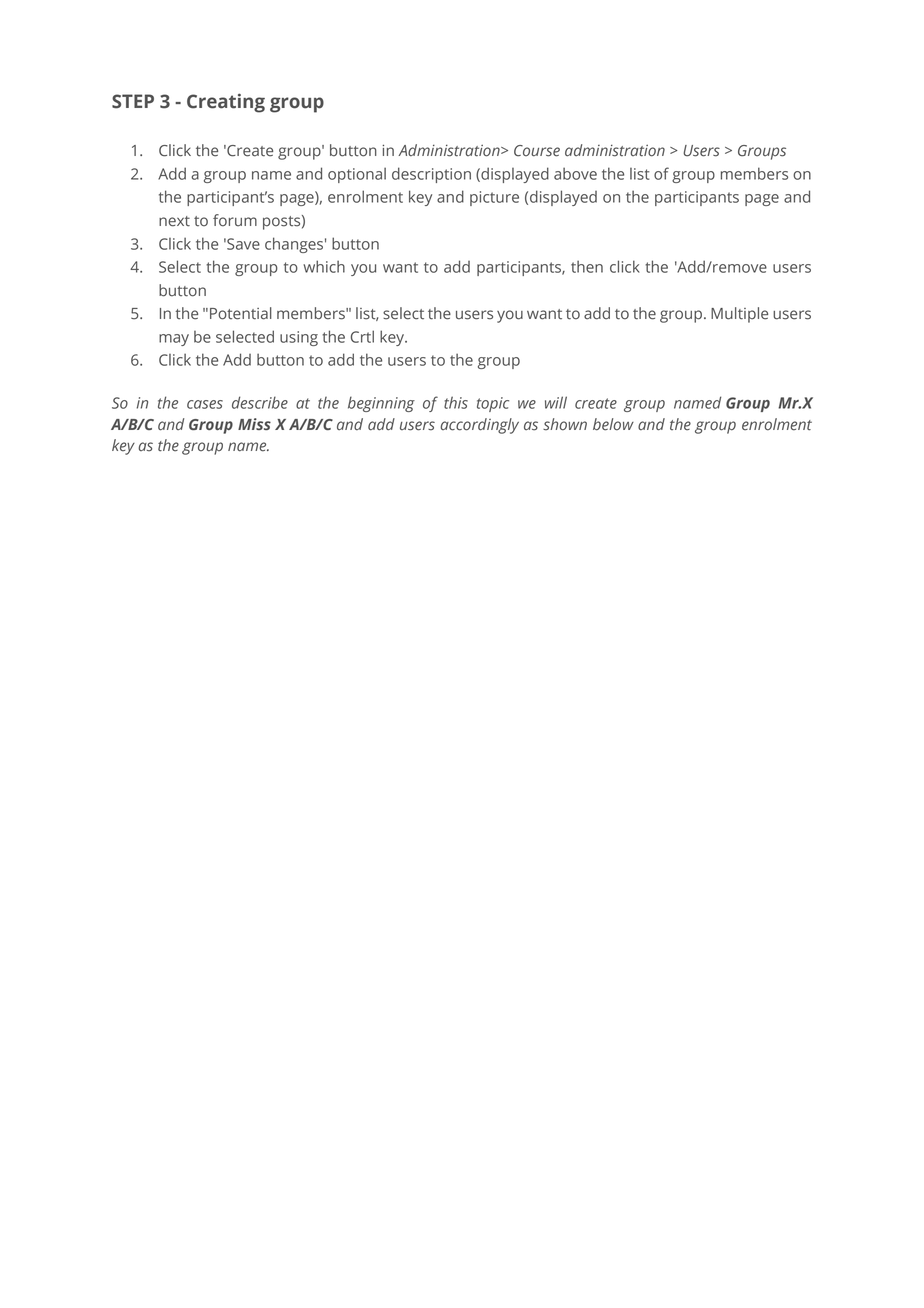 The image size is (924, 1308). I want to click on Creating, so click(226, 103).
